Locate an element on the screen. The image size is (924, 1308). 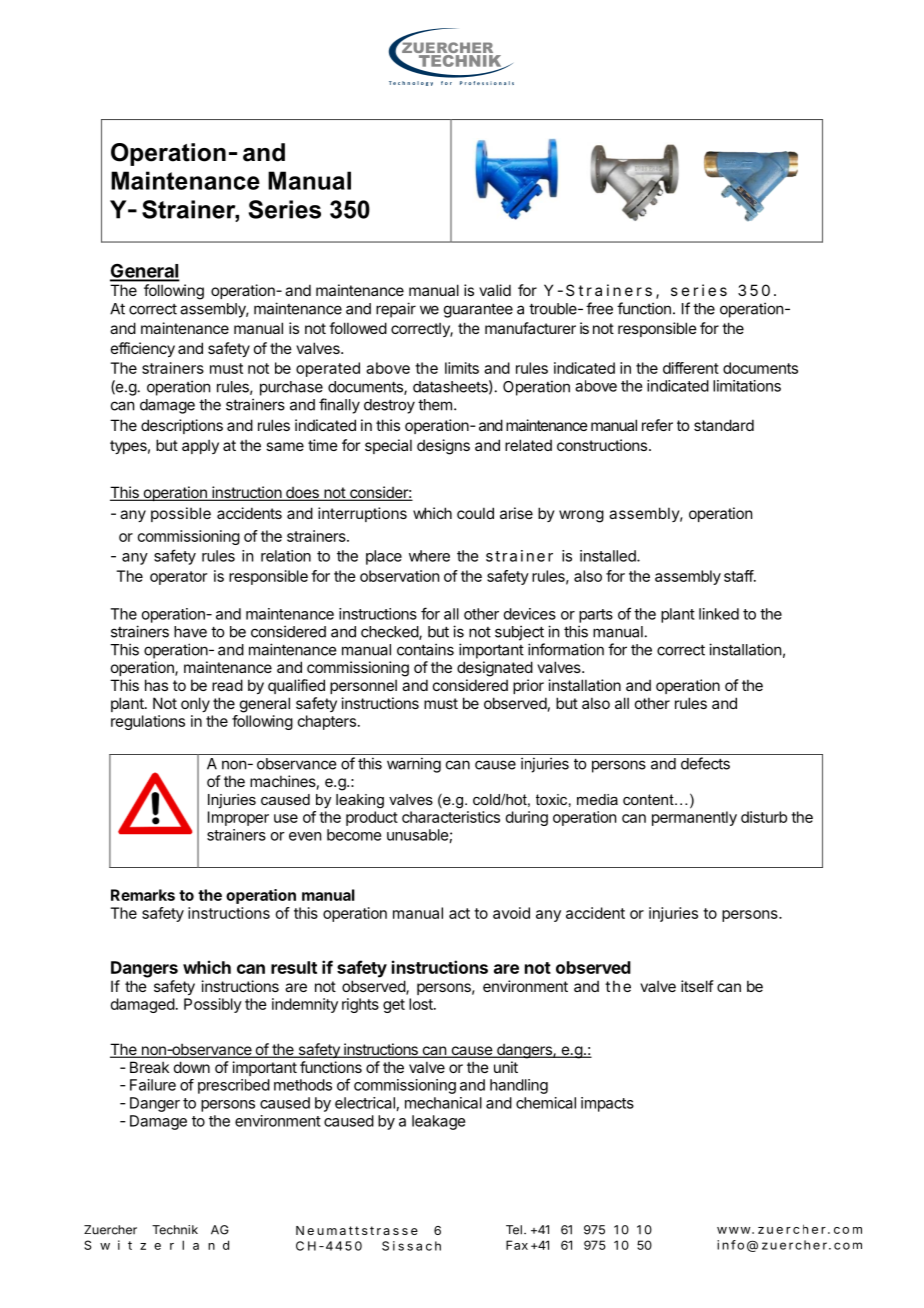
avoid is located at coordinates (511, 913).
